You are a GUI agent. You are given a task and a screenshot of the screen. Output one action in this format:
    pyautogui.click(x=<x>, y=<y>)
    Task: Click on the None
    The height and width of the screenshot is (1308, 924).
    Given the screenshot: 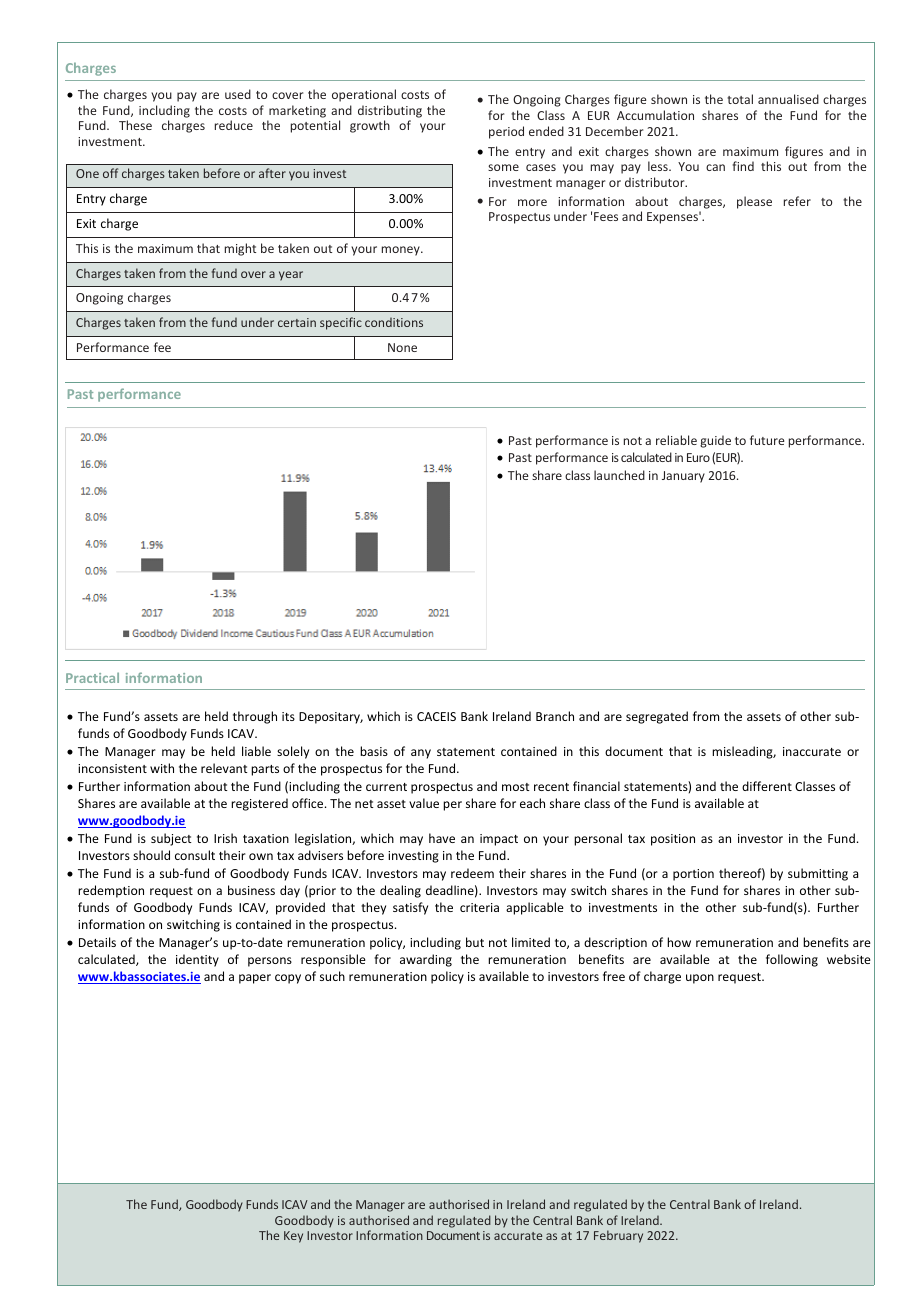 What is the action you would take?
    pyautogui.click(x=402, y=347)
